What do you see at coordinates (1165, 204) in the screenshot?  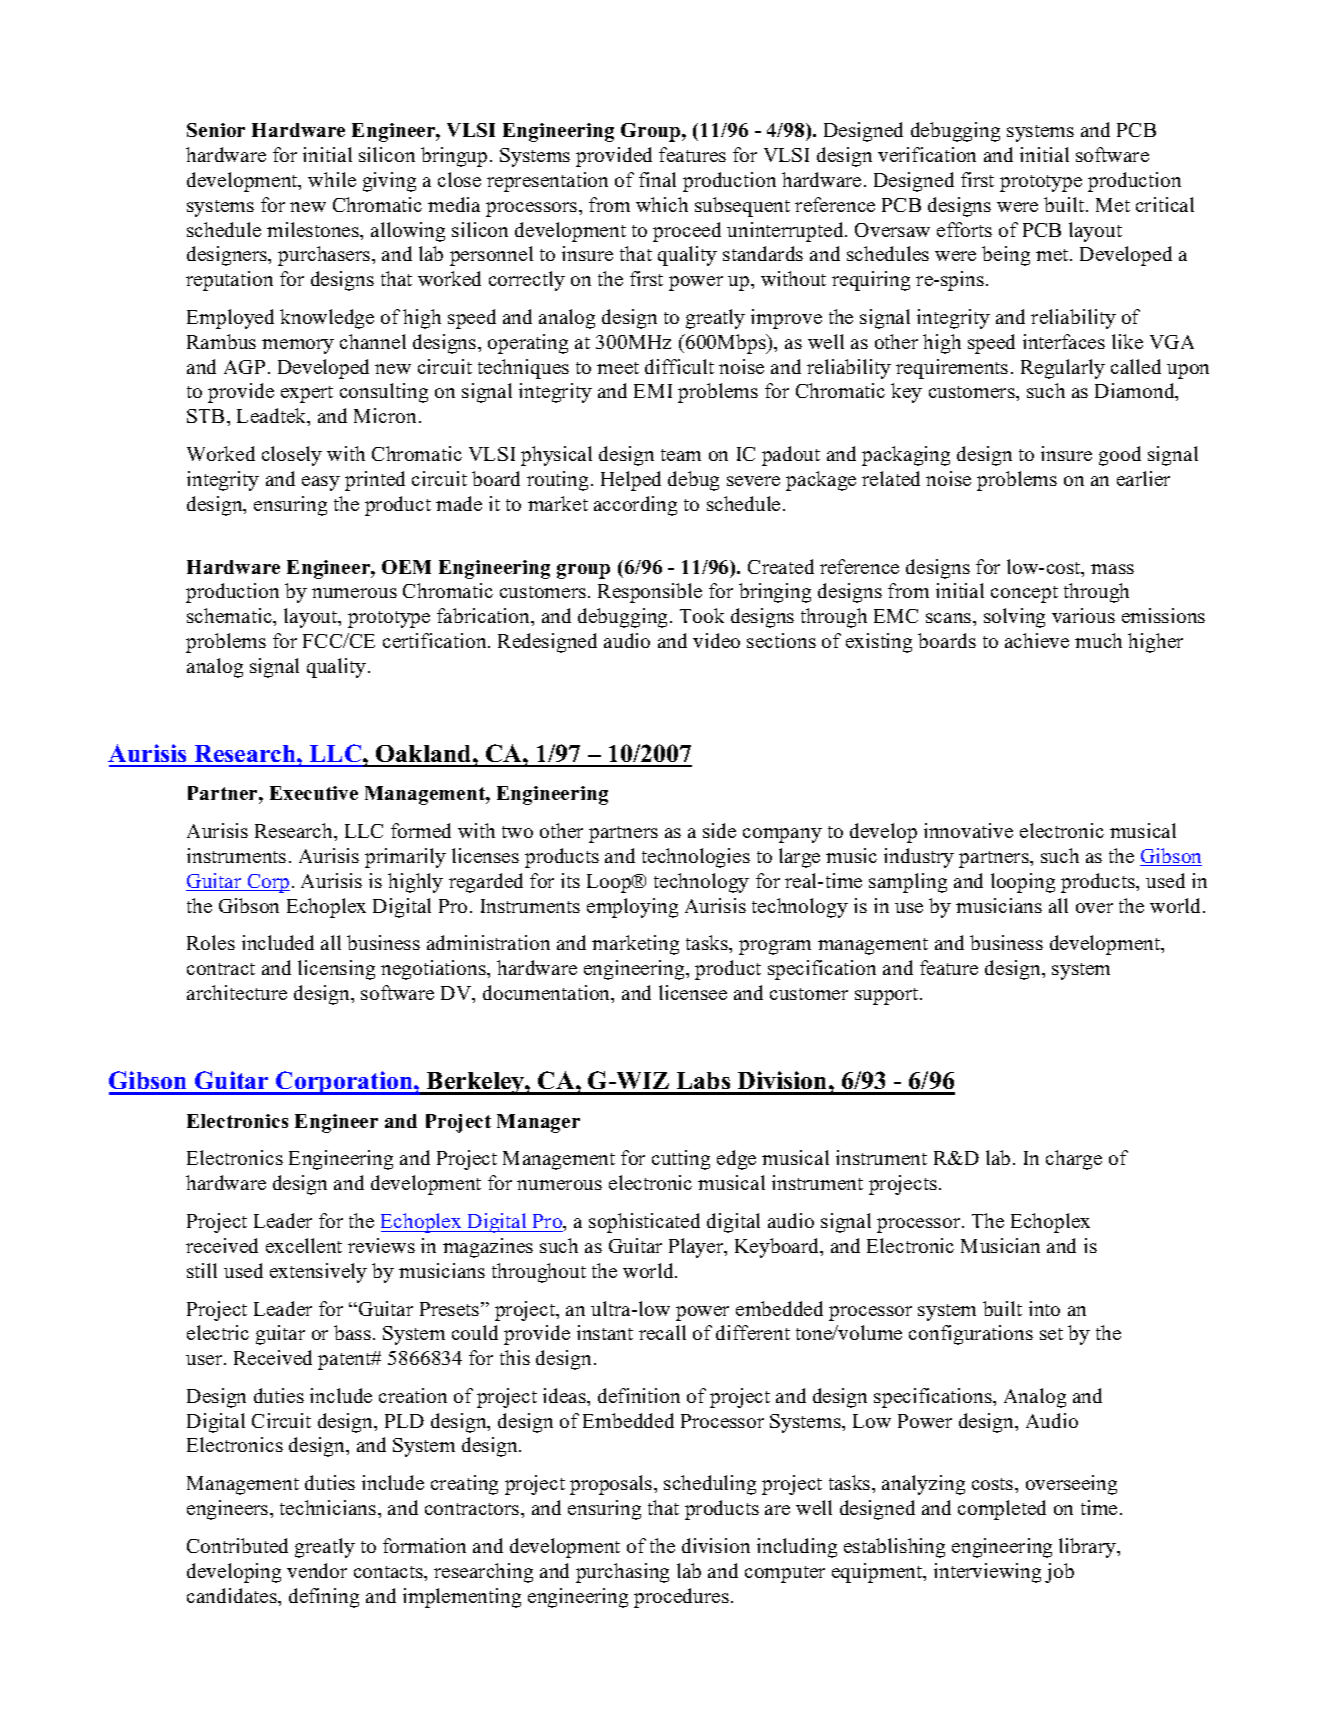 I see `critical` at bounding box center [1165, 204].
